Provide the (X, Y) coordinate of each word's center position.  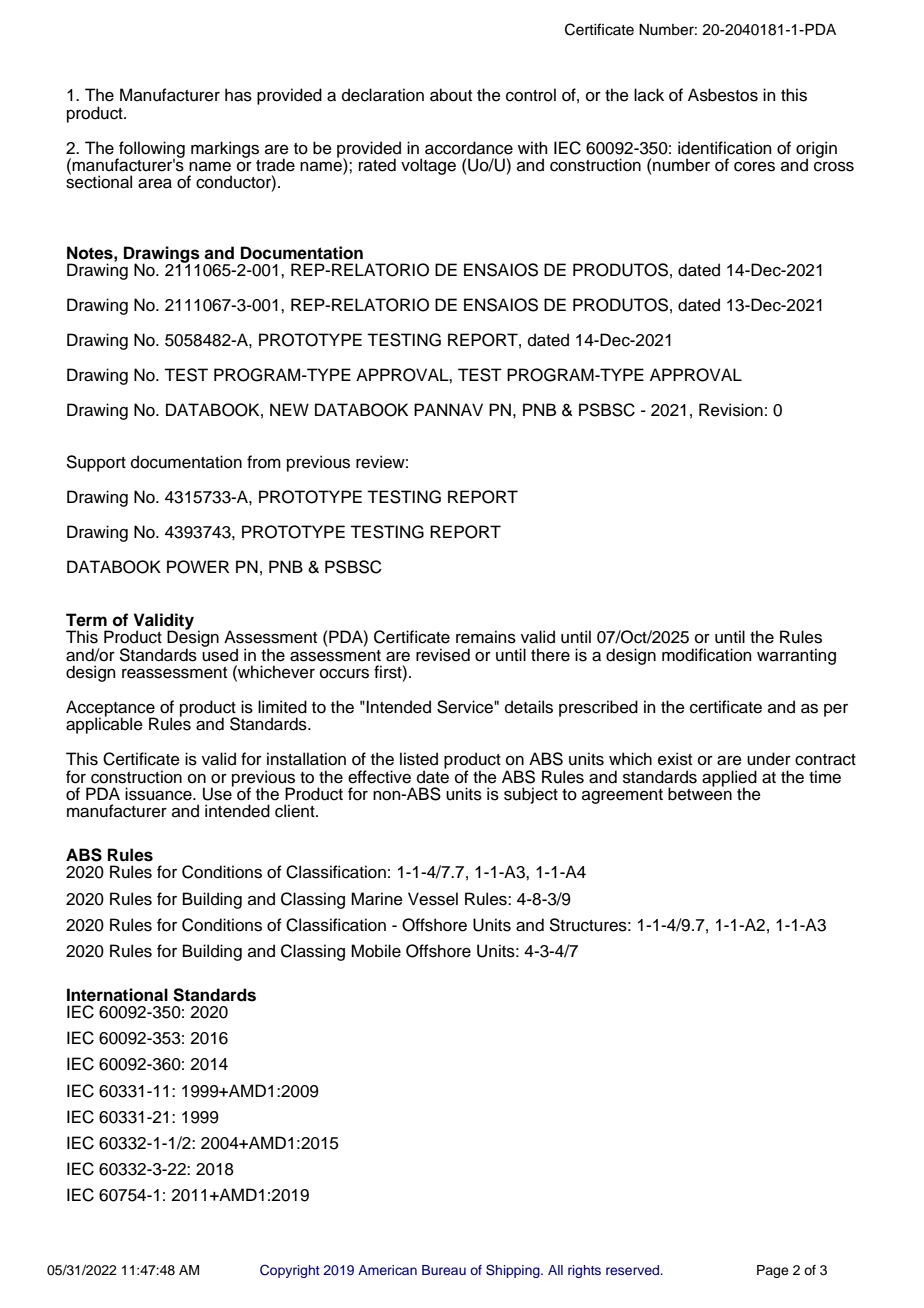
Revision (731, 410)
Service (466, 707)
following (151, 150)
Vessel (433, 899)
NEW (289, 409)
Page (773, 1271)
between (700, 793)
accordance (469, 148)
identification (724, 148)
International (117, 995)
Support (96, 463)
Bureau (444, 1270)
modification (706, 655)
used (220, 654)
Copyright (290, 1271)
